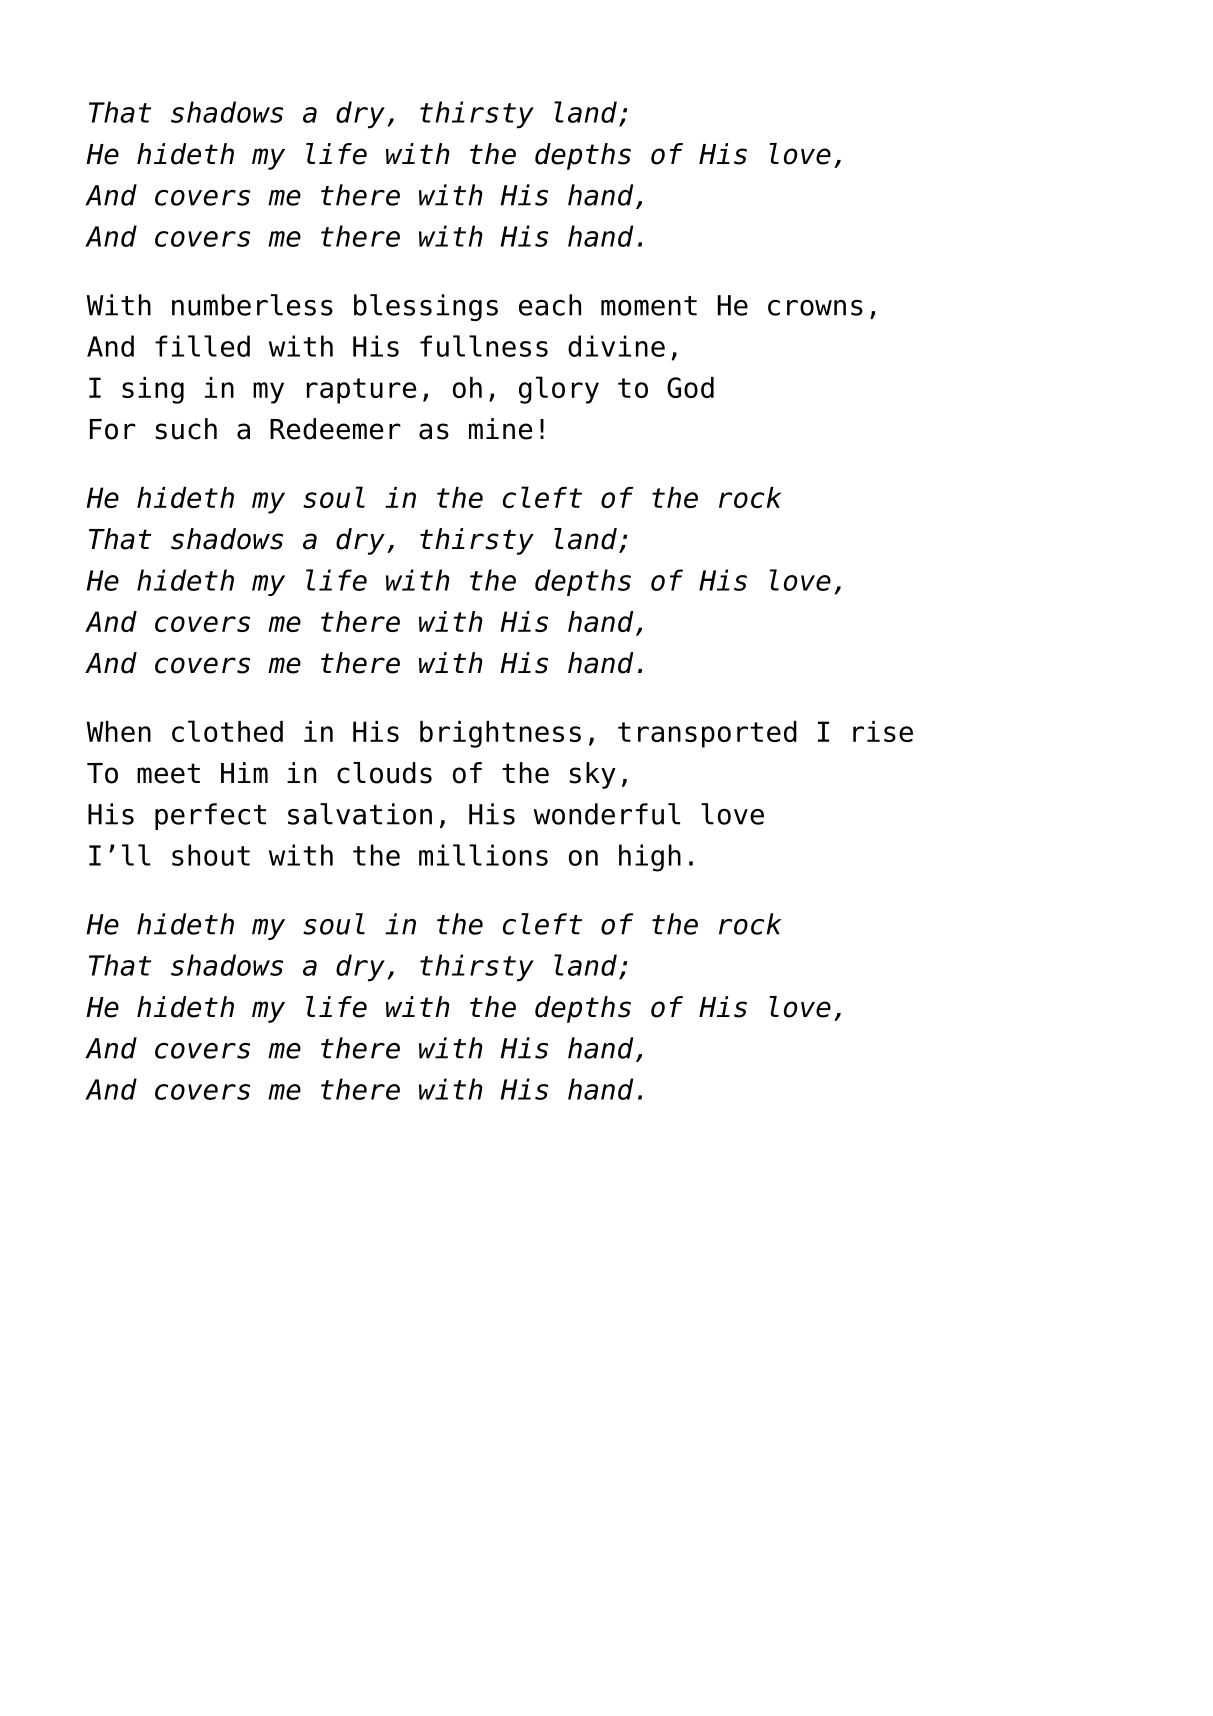 This screenshot has width=1213, height=1716. Describe the element at coordinates (500, 734) in the screenshot. I see `brightness` at that location.
